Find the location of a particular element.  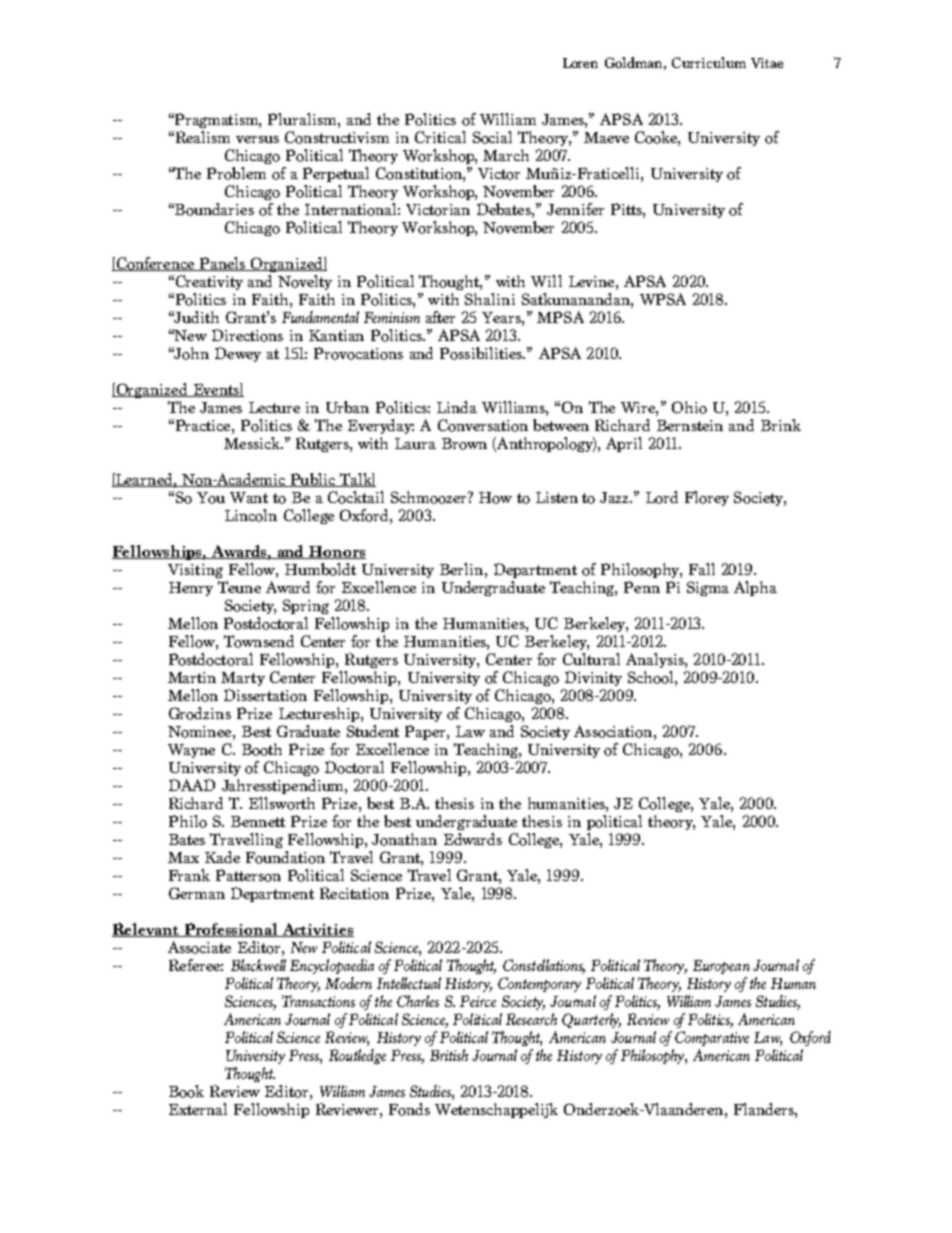

Book is located at coordinates (186, 1091).
